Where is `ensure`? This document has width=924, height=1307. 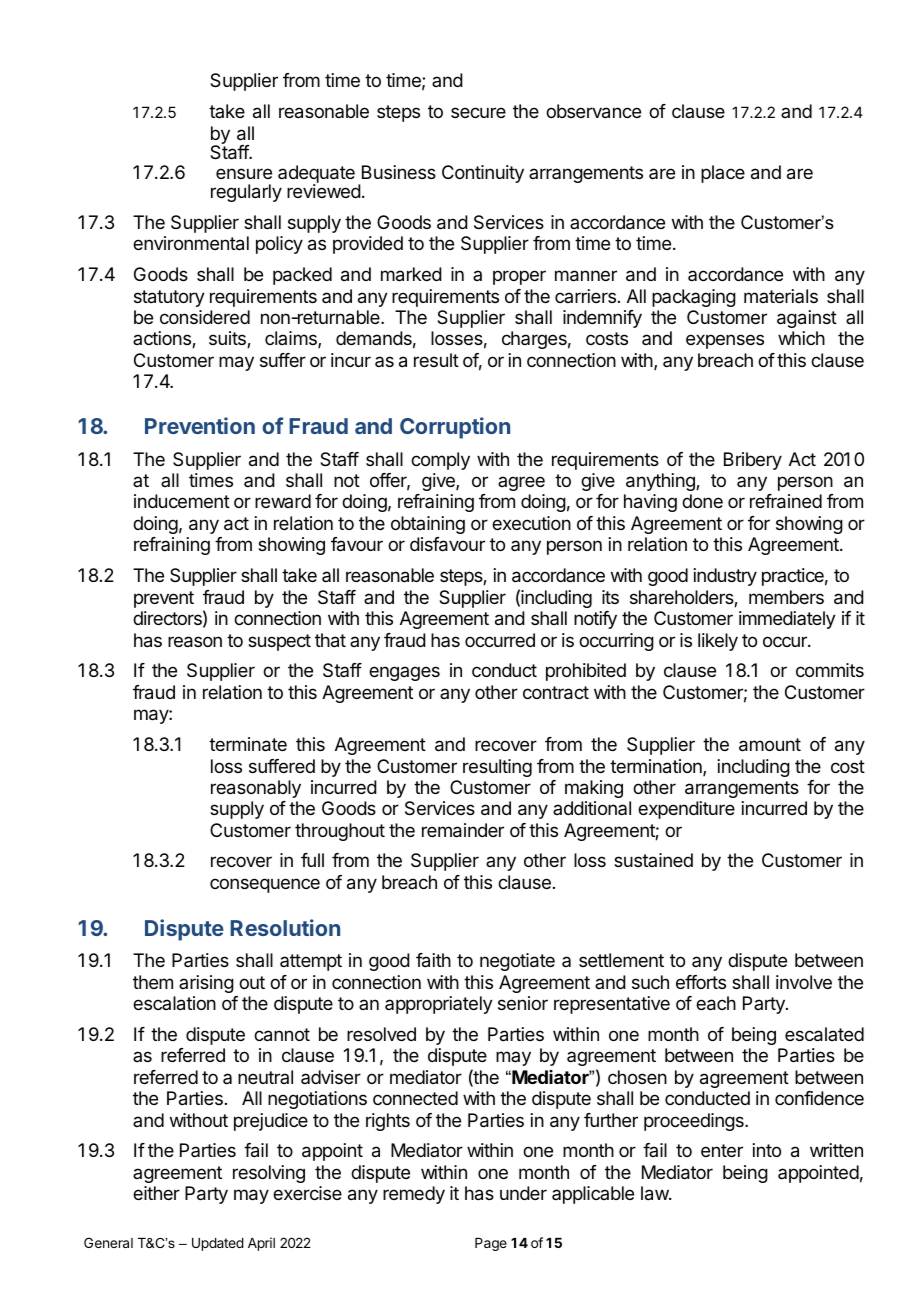
ensure is located at coordinates (244, 173).
